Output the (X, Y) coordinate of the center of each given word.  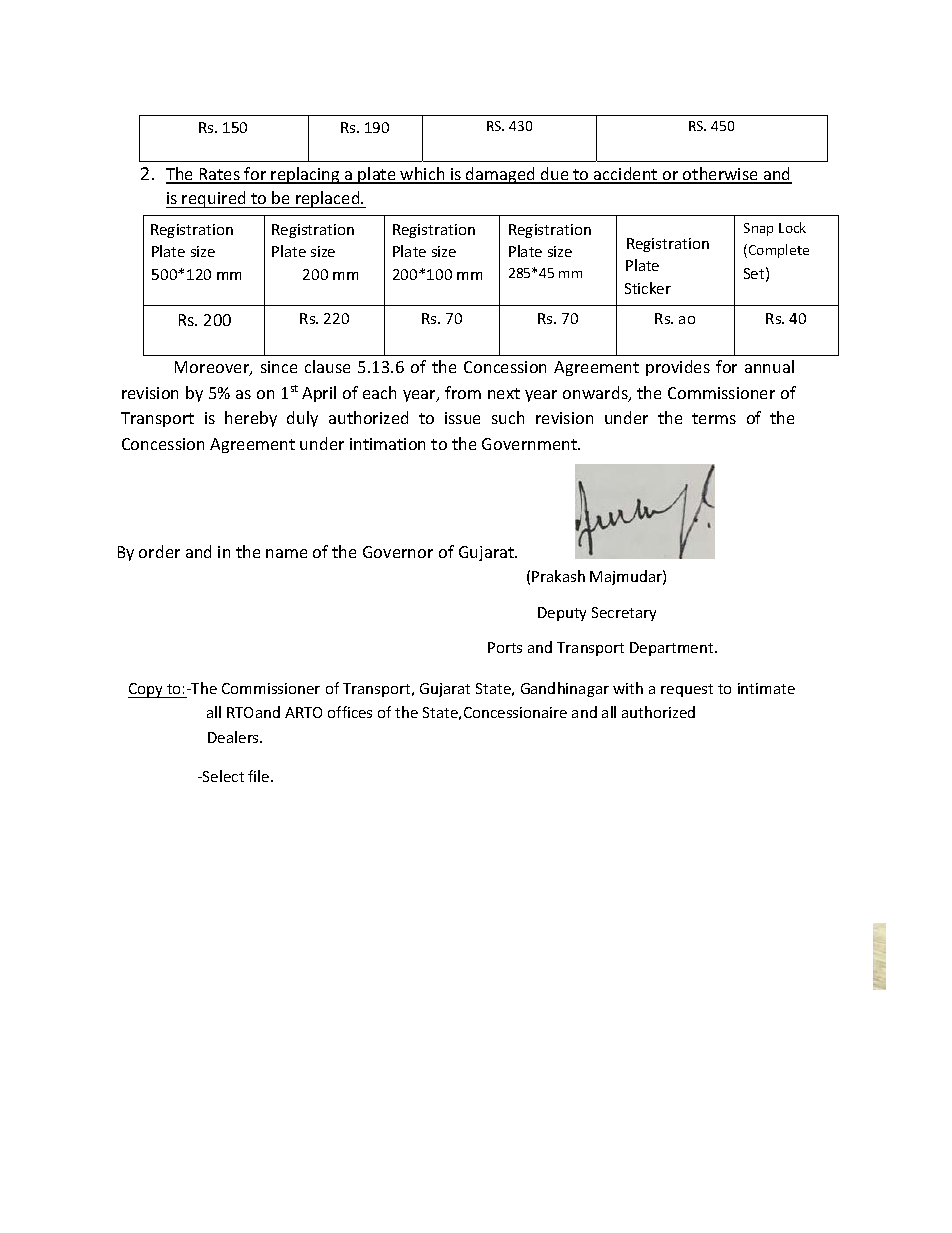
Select (222, 776)
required (214, 199)
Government (531, 444)
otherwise (720, 175)
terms (714, 418)
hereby (251, 419)
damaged (500, 175)
